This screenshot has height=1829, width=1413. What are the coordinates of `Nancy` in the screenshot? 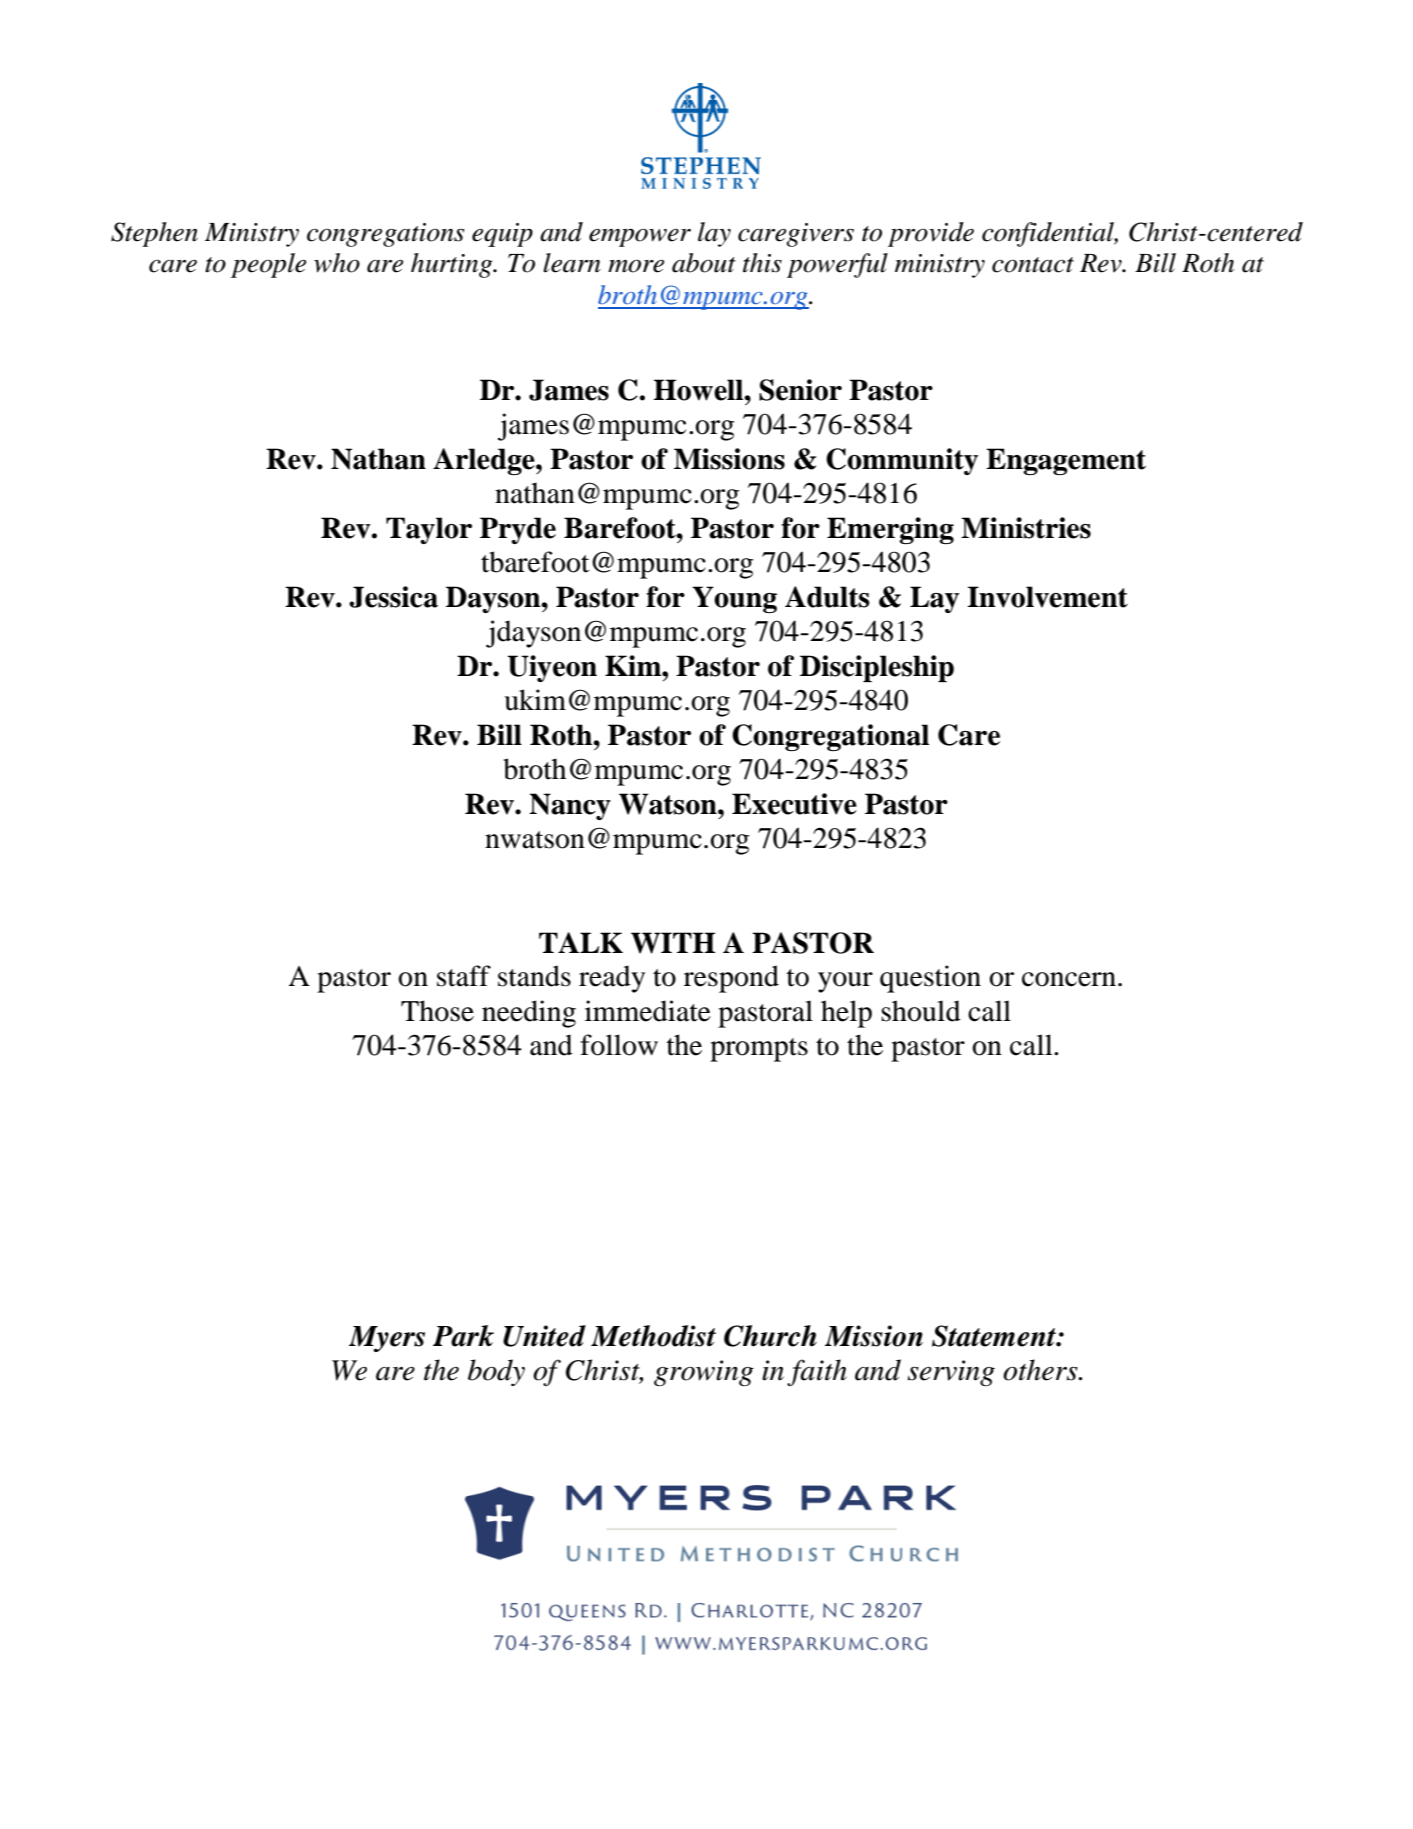 It's located at (570, 806).
